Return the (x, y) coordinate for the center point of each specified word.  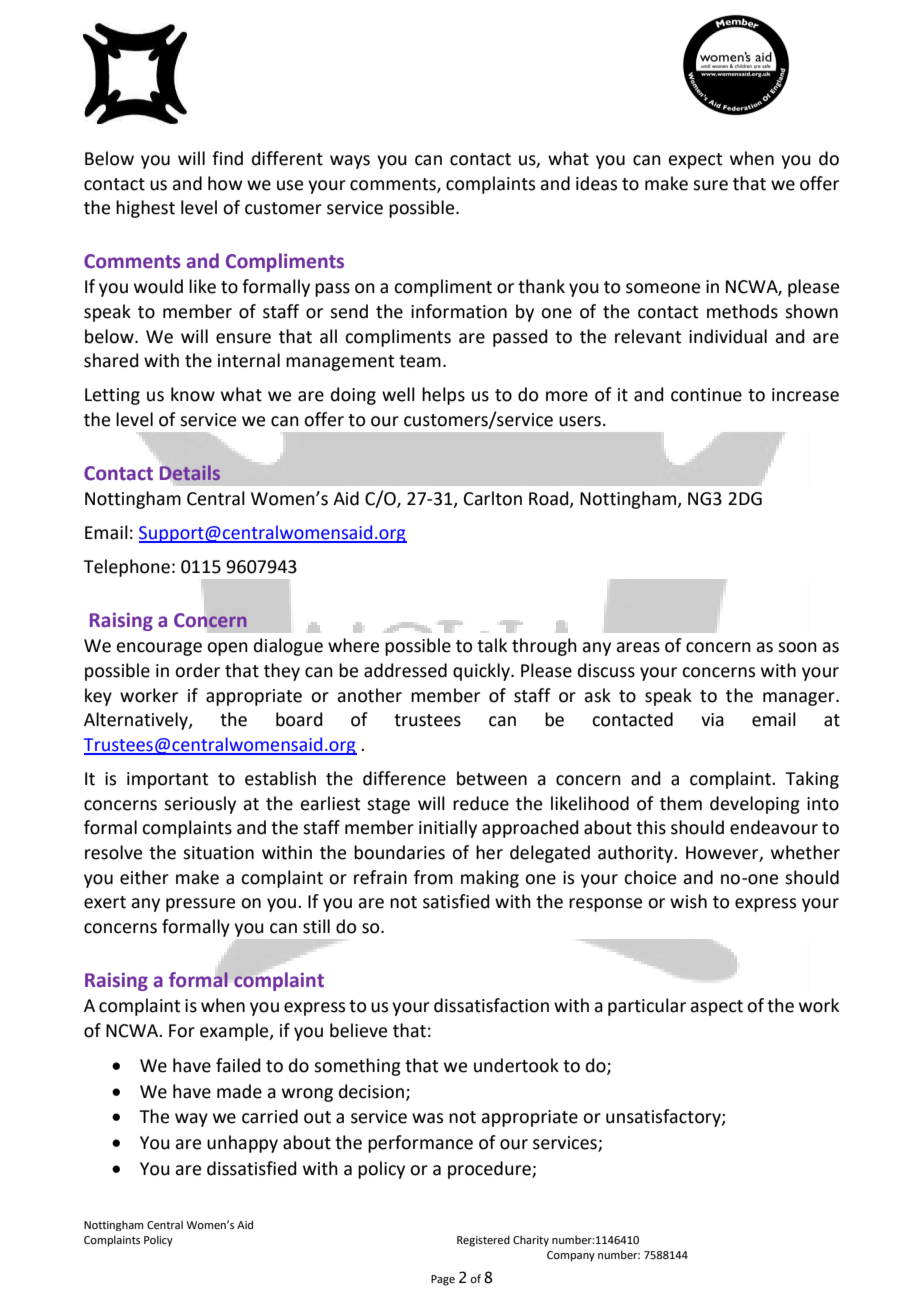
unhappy (242, 1144)
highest (145, 209)
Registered (483, 1241)
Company (571, 1256)
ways (350, 162)
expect (695, 161)
